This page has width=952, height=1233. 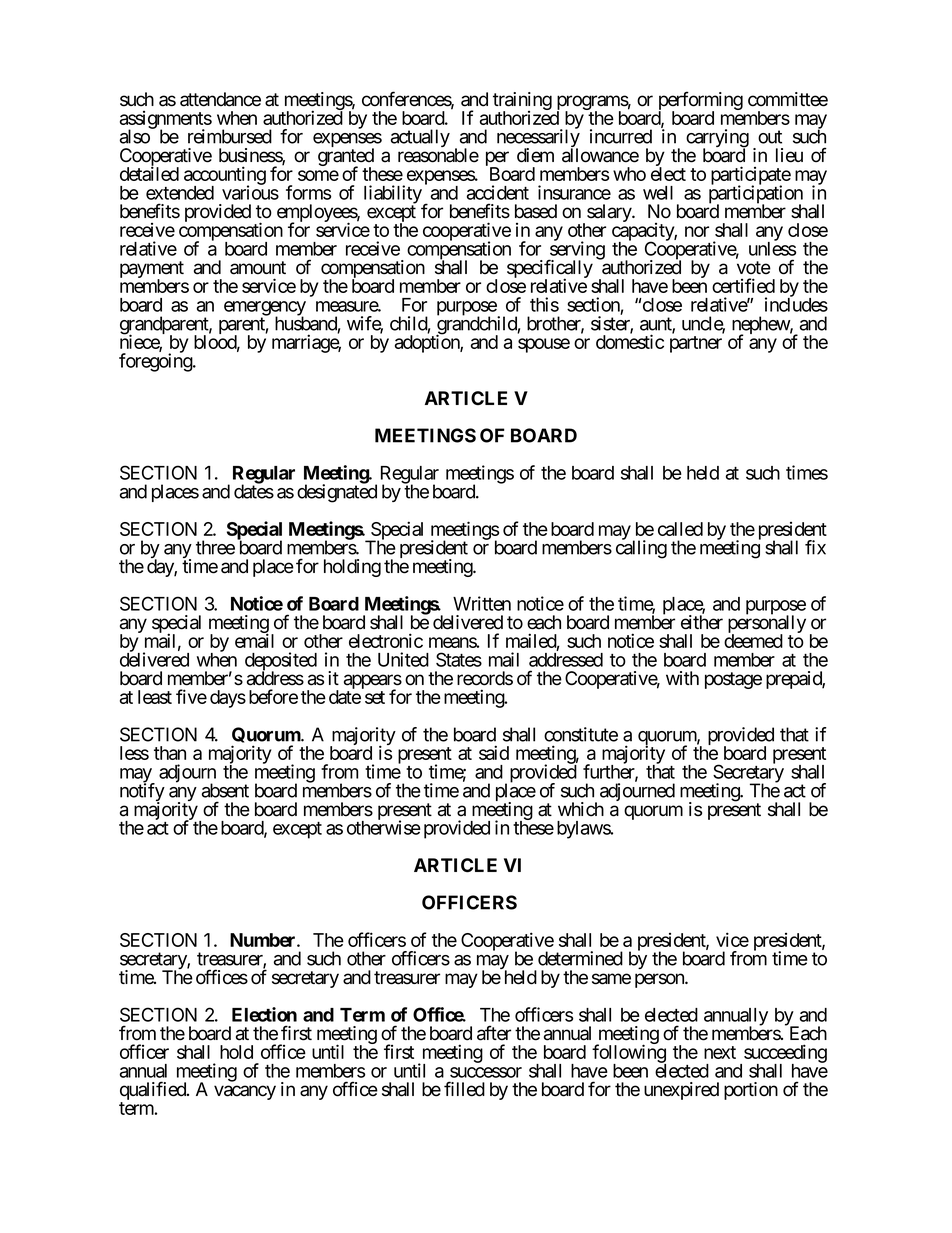 I want to click on designated, so click(x=337, y=493).
